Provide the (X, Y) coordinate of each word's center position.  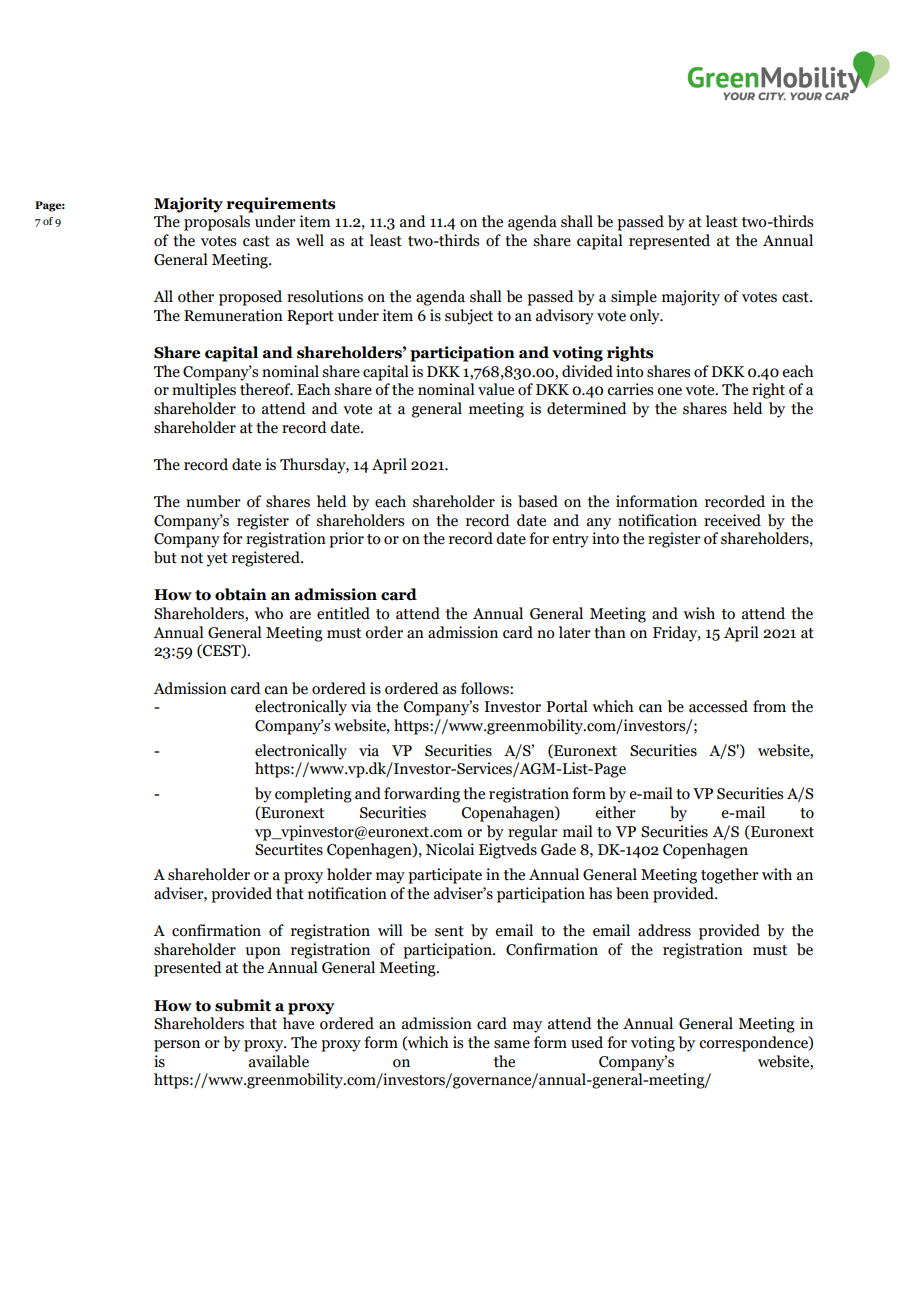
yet (217, 560)
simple (634, 298)
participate (445, 876)
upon (263, 953)
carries (630, 389)
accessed (718, 706)
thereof (266, 389)
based (538, 501)
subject (469, 317)
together (730, 876)
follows (486, 688)
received (732, 520)
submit (243, 1005)
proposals (217, 223)
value (496, 389)
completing (313, 795)
